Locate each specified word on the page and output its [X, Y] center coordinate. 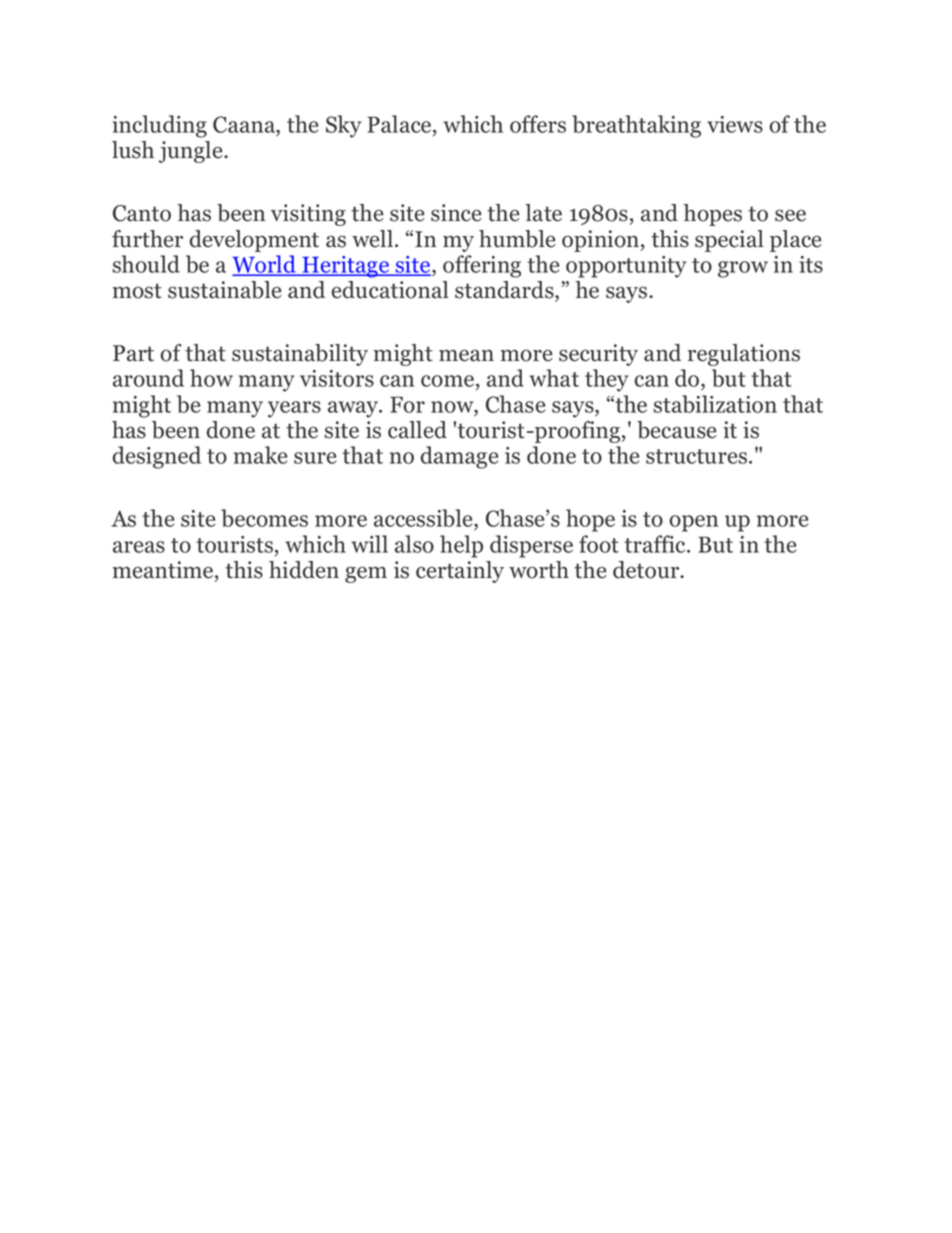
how [211, 378]
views [735, 124]
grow [743, 269]
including [159, 126]
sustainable [225, 290]
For [407, 404]
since [456, 213]
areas [139, 547]
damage [459, 457]
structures [698, 456]
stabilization [715, 404]
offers [538, 124]
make [260, 455]
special [729, 241]
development [254, 241]
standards [505, 291]
